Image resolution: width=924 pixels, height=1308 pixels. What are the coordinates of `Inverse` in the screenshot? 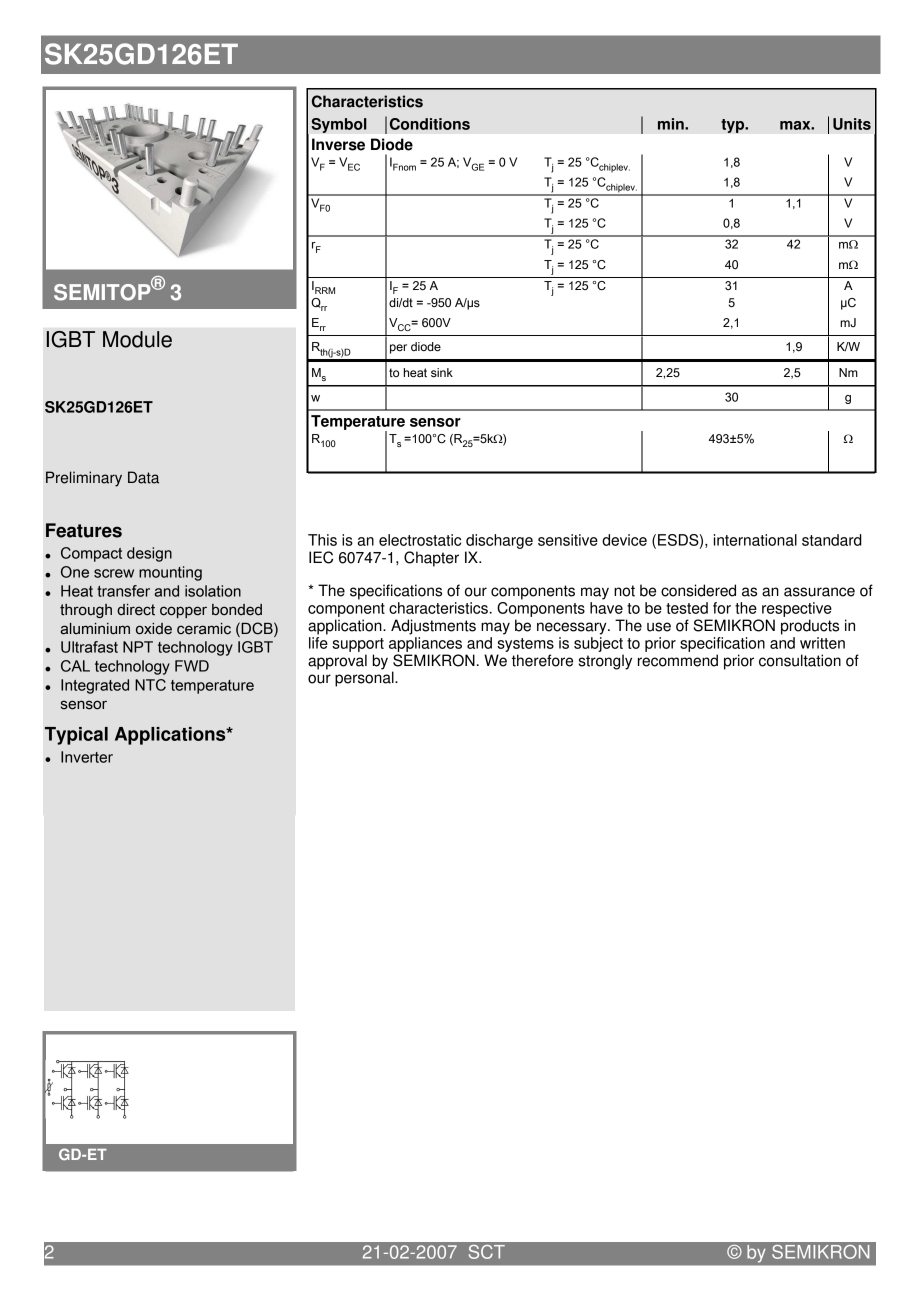 It's located at (338, 144).
